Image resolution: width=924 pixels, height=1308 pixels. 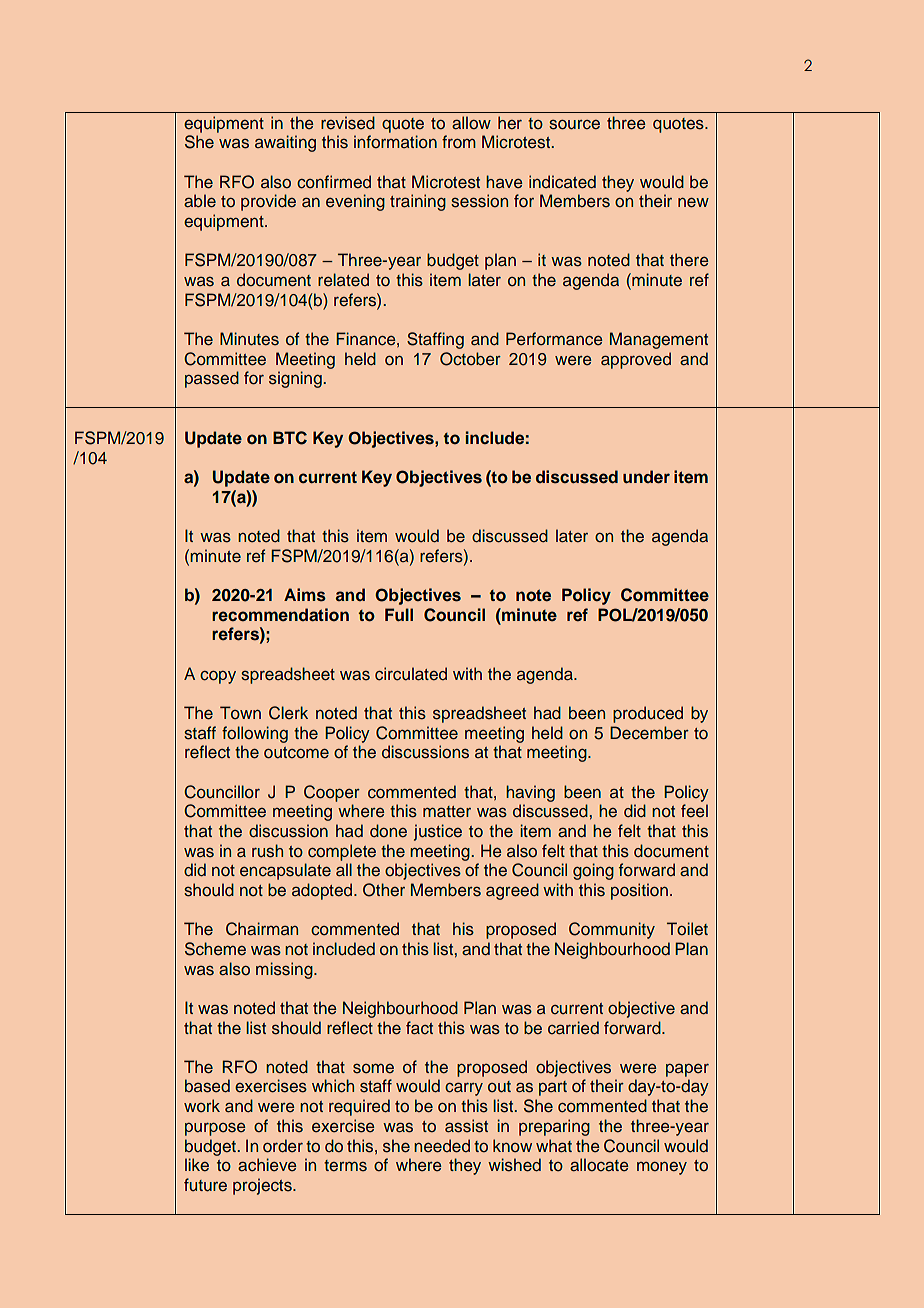 What do you see at coordinates (694, 811) in the page?
I see `feel` at bounding box center [694, 811].
